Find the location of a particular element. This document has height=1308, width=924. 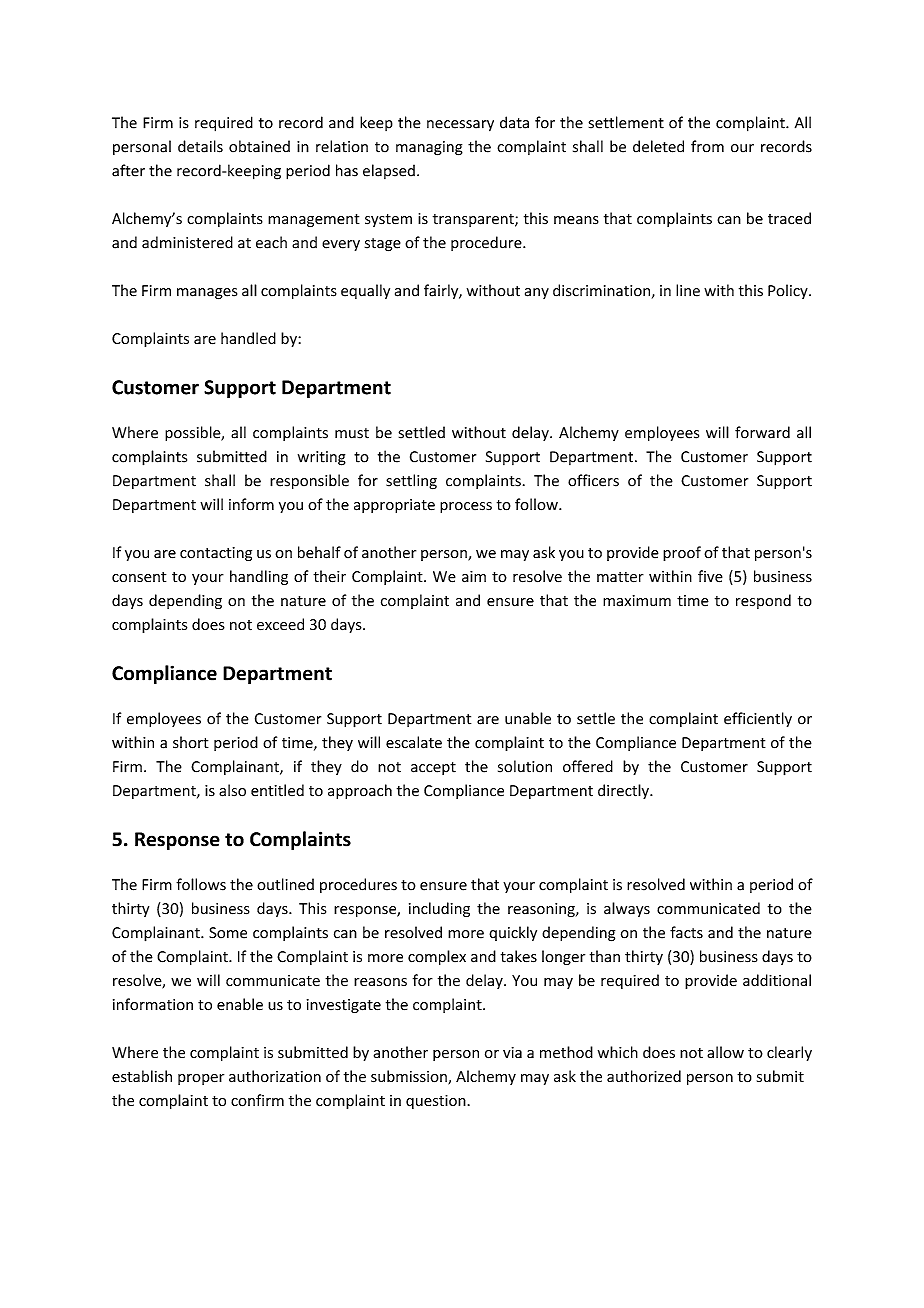

managing is located at coordinates (429, 148).
